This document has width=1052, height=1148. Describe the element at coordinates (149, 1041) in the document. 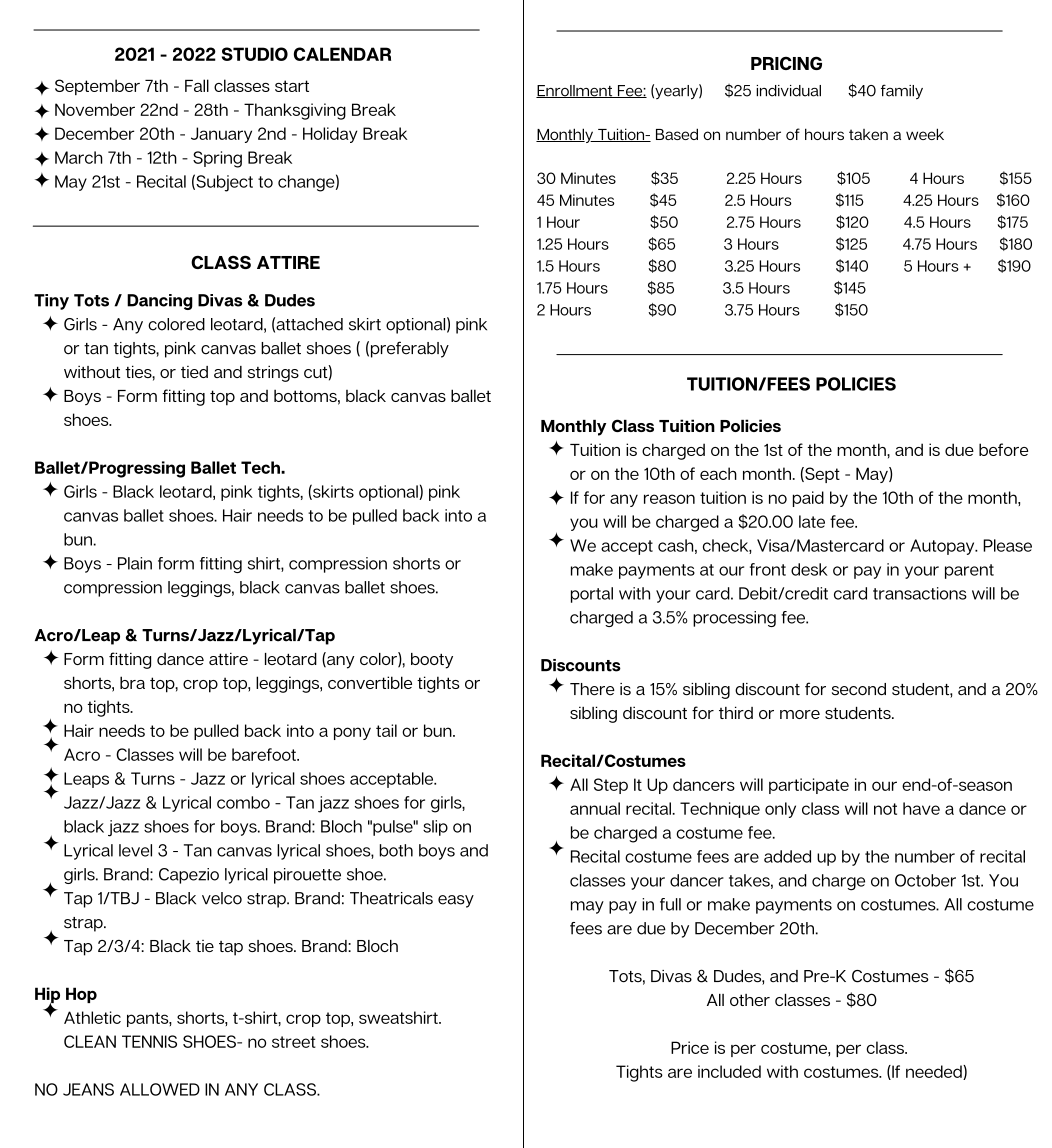

I see `TENNIS` at that location.
